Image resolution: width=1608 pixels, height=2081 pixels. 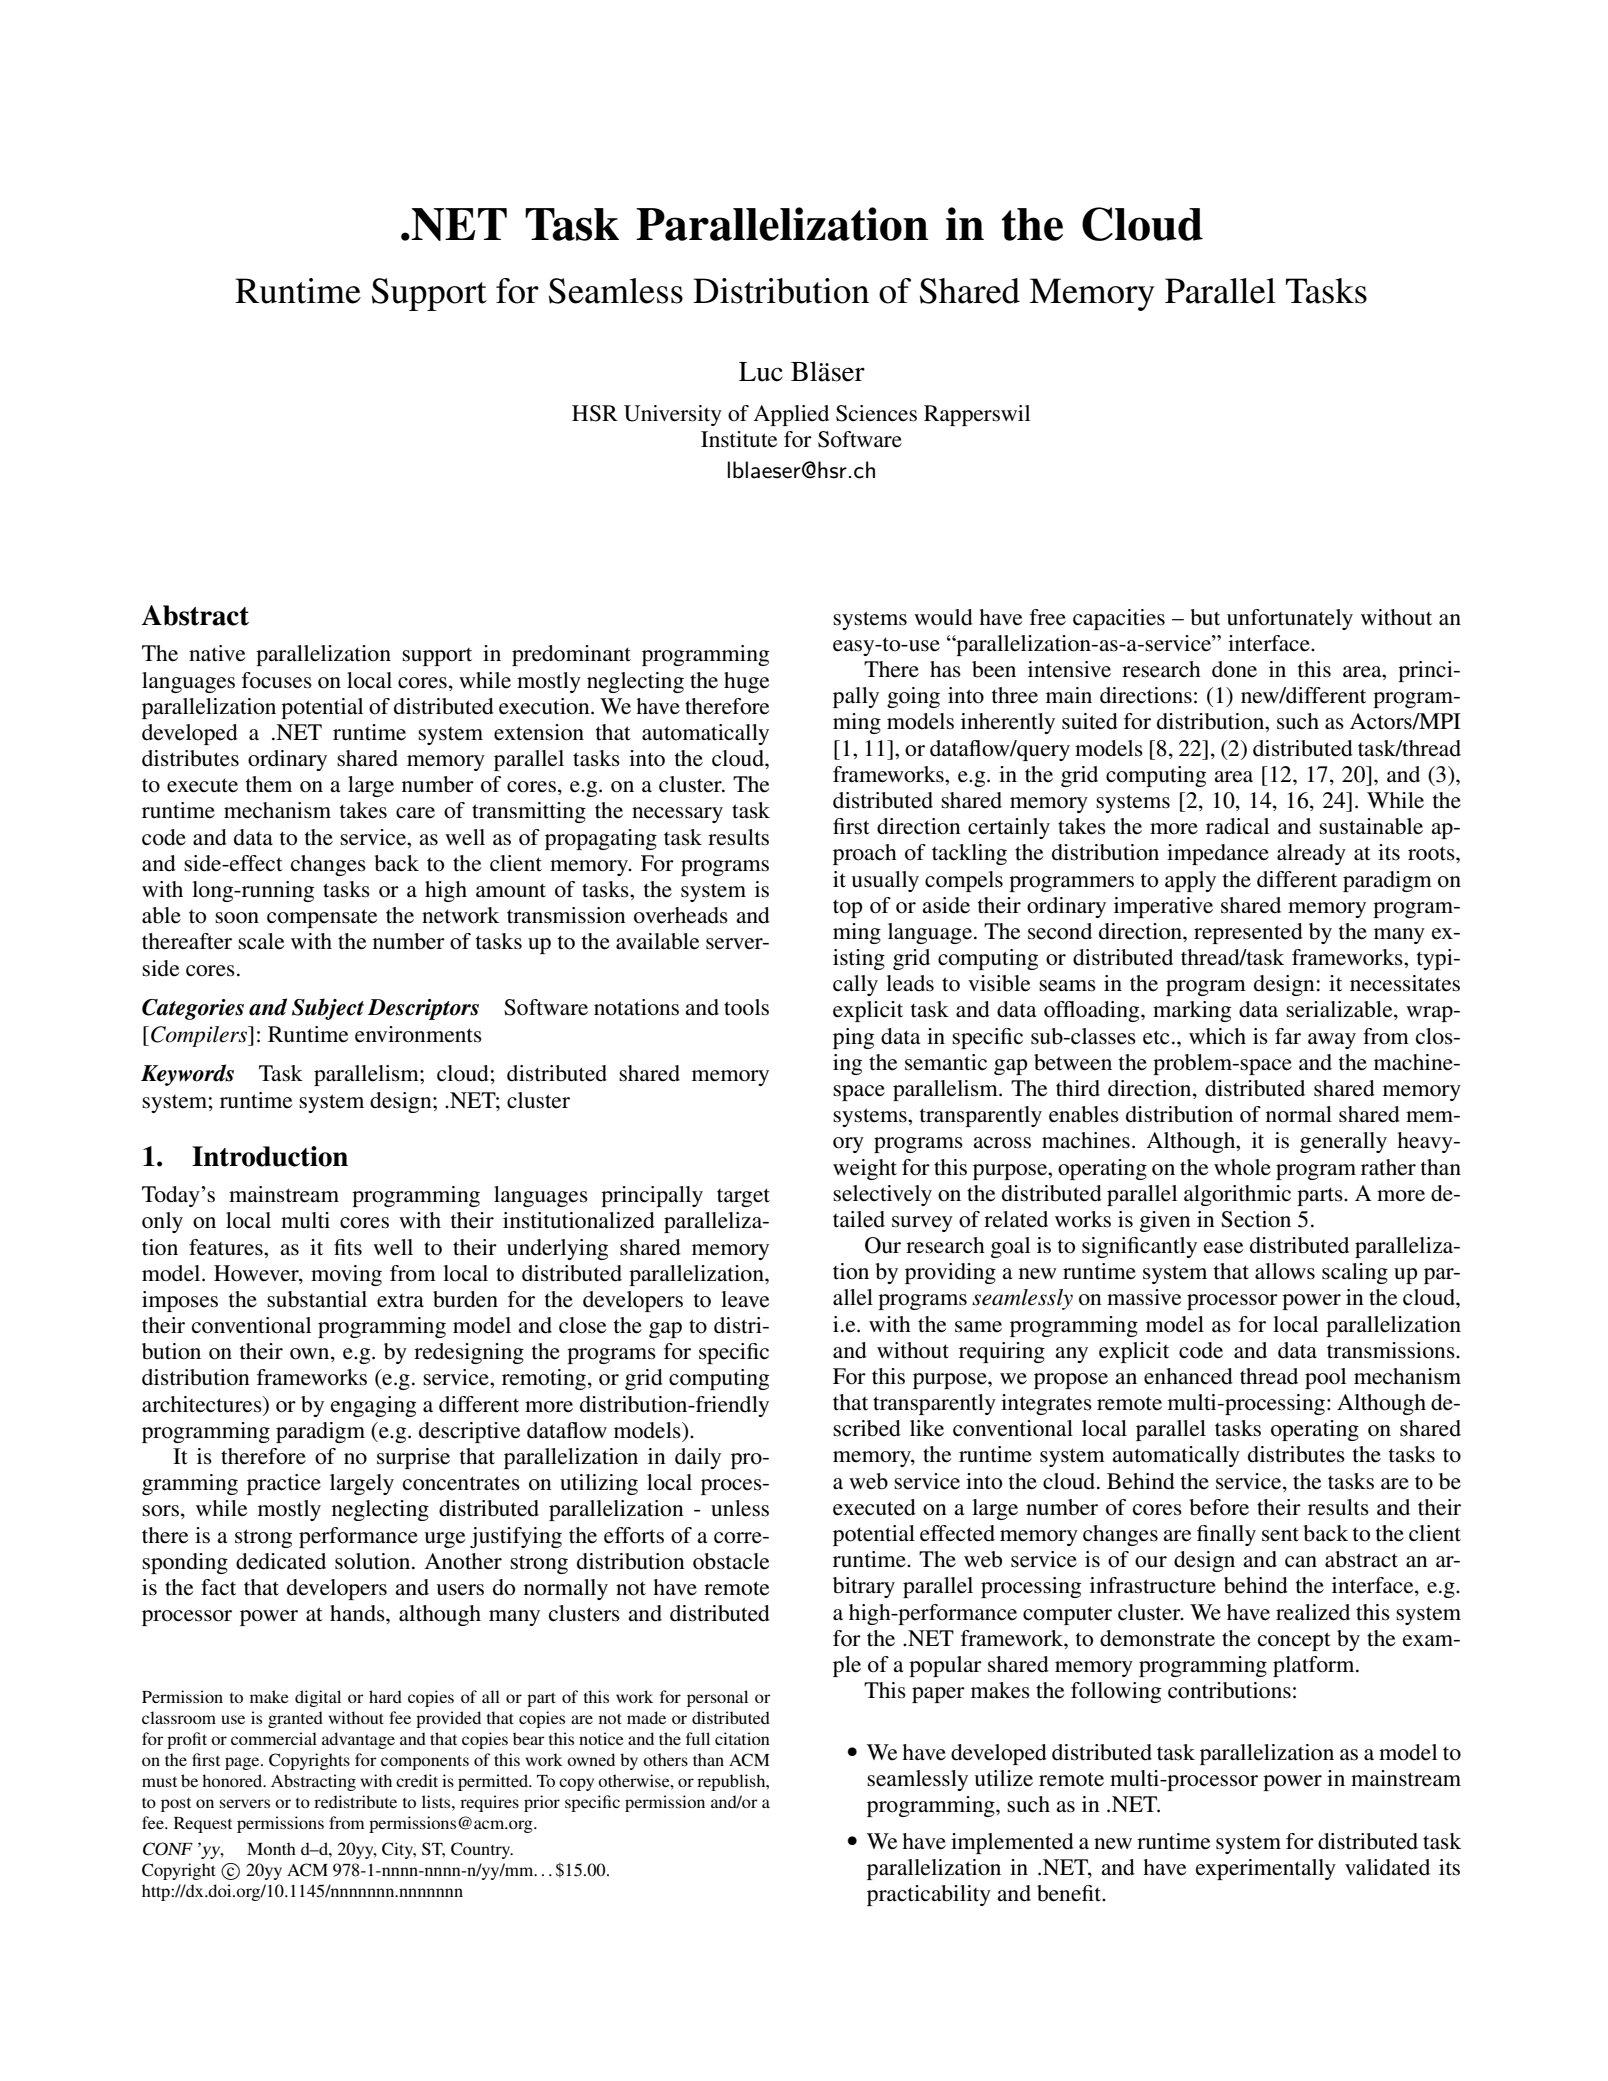 I want to click on Applied, so click(x=791, y=415).
